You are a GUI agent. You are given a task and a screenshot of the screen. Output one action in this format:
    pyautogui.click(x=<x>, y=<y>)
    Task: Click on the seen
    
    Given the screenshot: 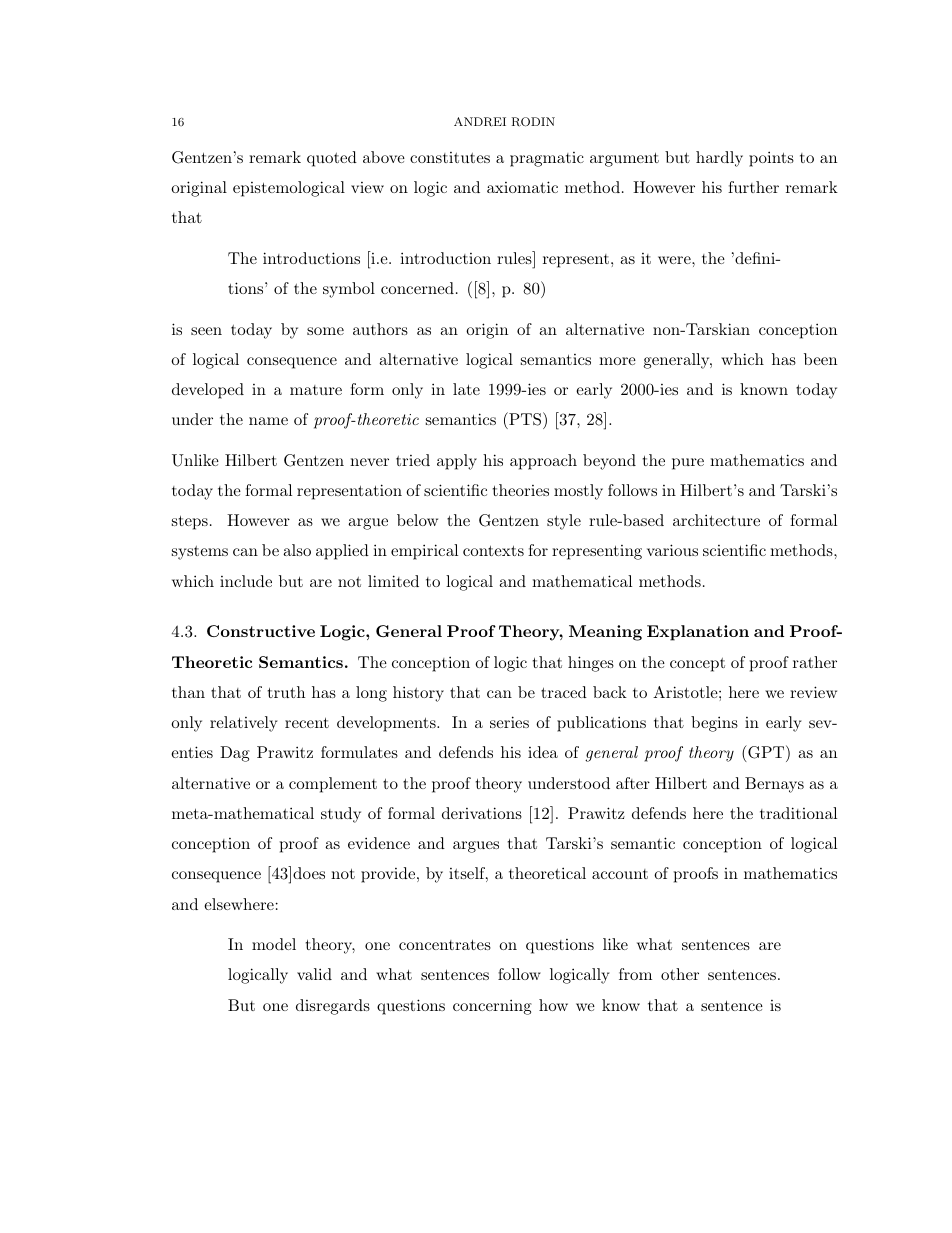 What is the action you would take?
    pyautogui.click(x=206, y=331)
